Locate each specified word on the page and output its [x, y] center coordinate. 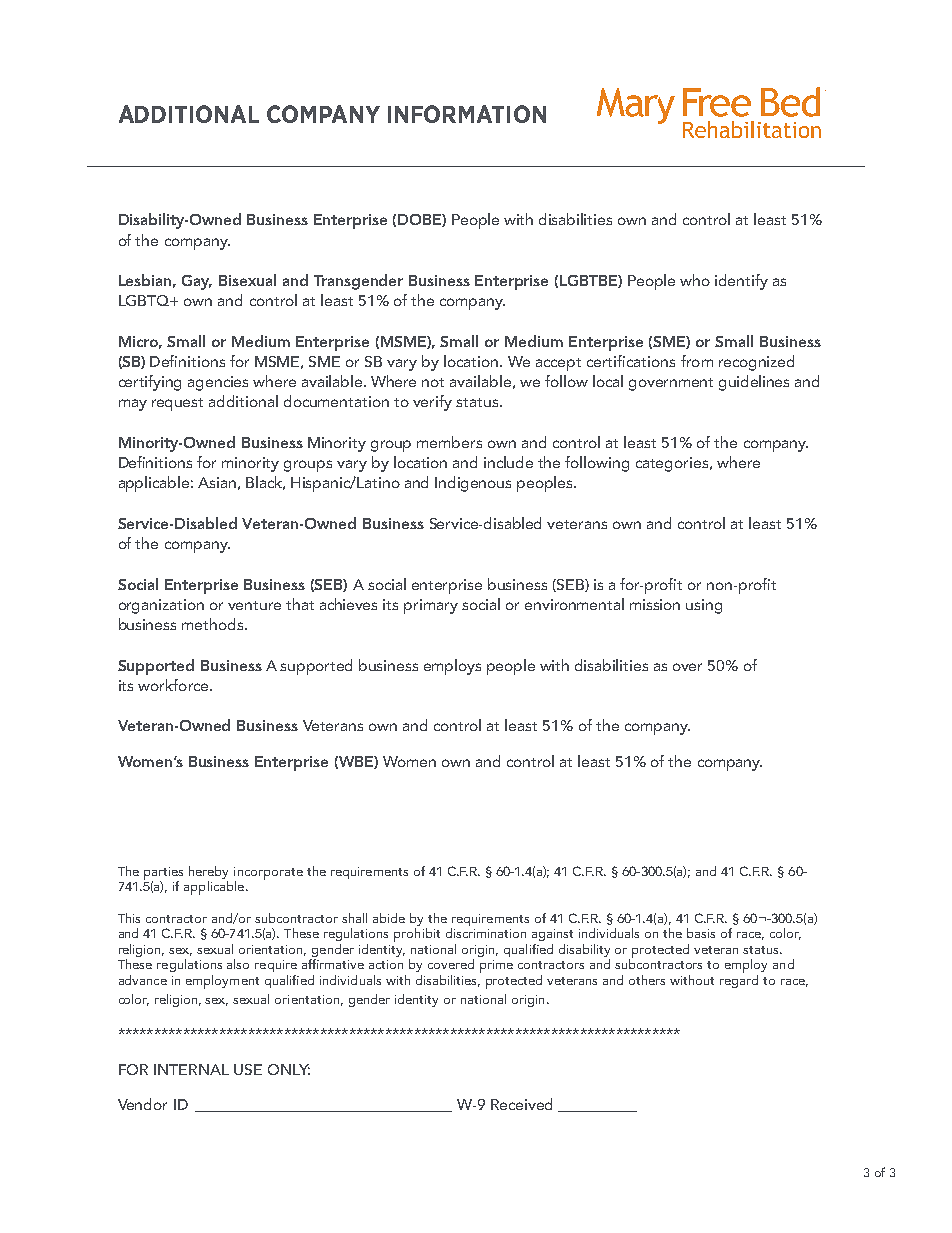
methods [214, 624]
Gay [197, 282]
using [704, 606]
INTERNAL [191, 1069]
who [695, 280]
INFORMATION [467, 114]
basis [701, 933]
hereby [208, 874]
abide [389, 918]
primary [431, 606]
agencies [218, 383]
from [697, 361]
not [433, 382]
